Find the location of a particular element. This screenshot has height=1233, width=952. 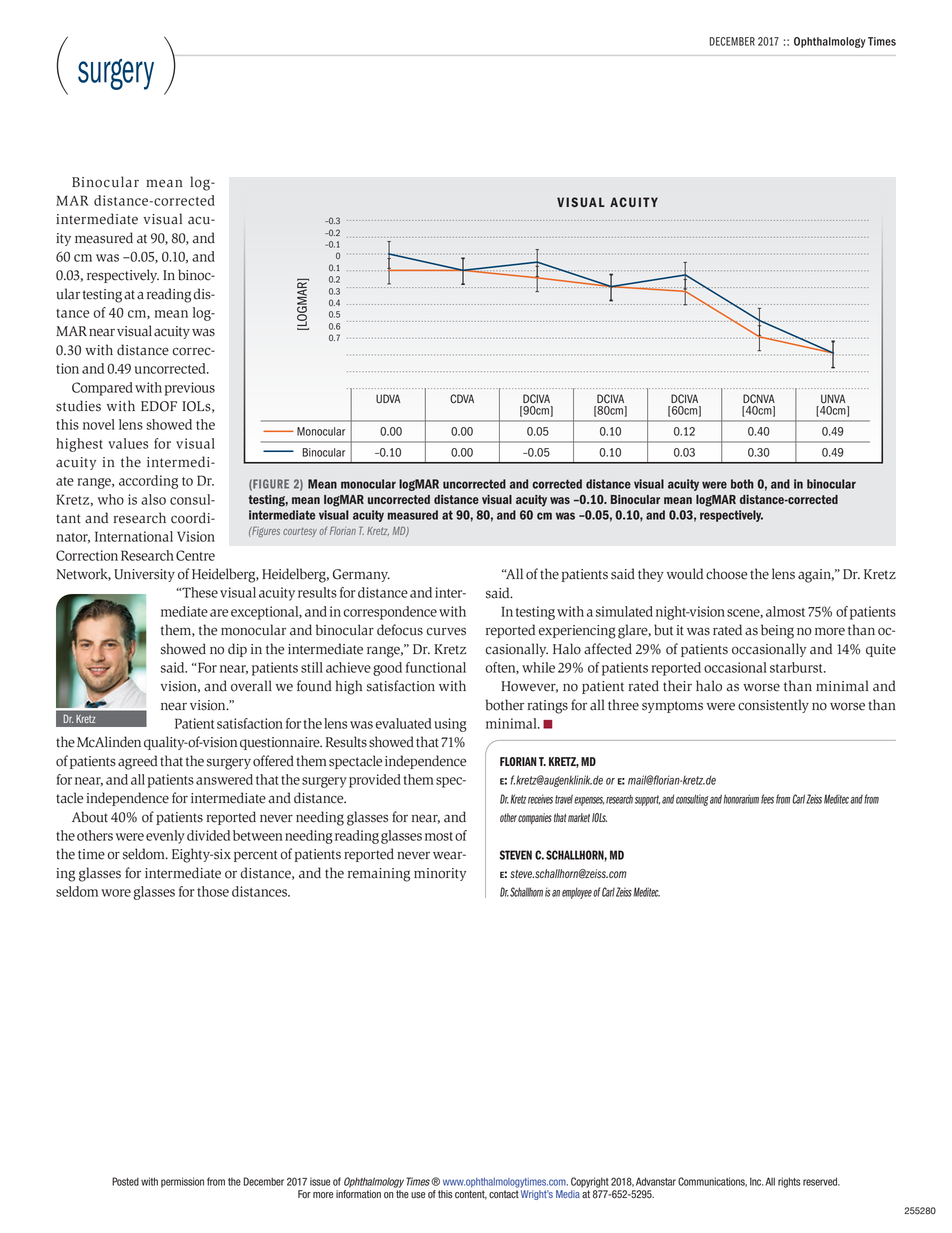

remaining is located at coordinates (379, 875).
